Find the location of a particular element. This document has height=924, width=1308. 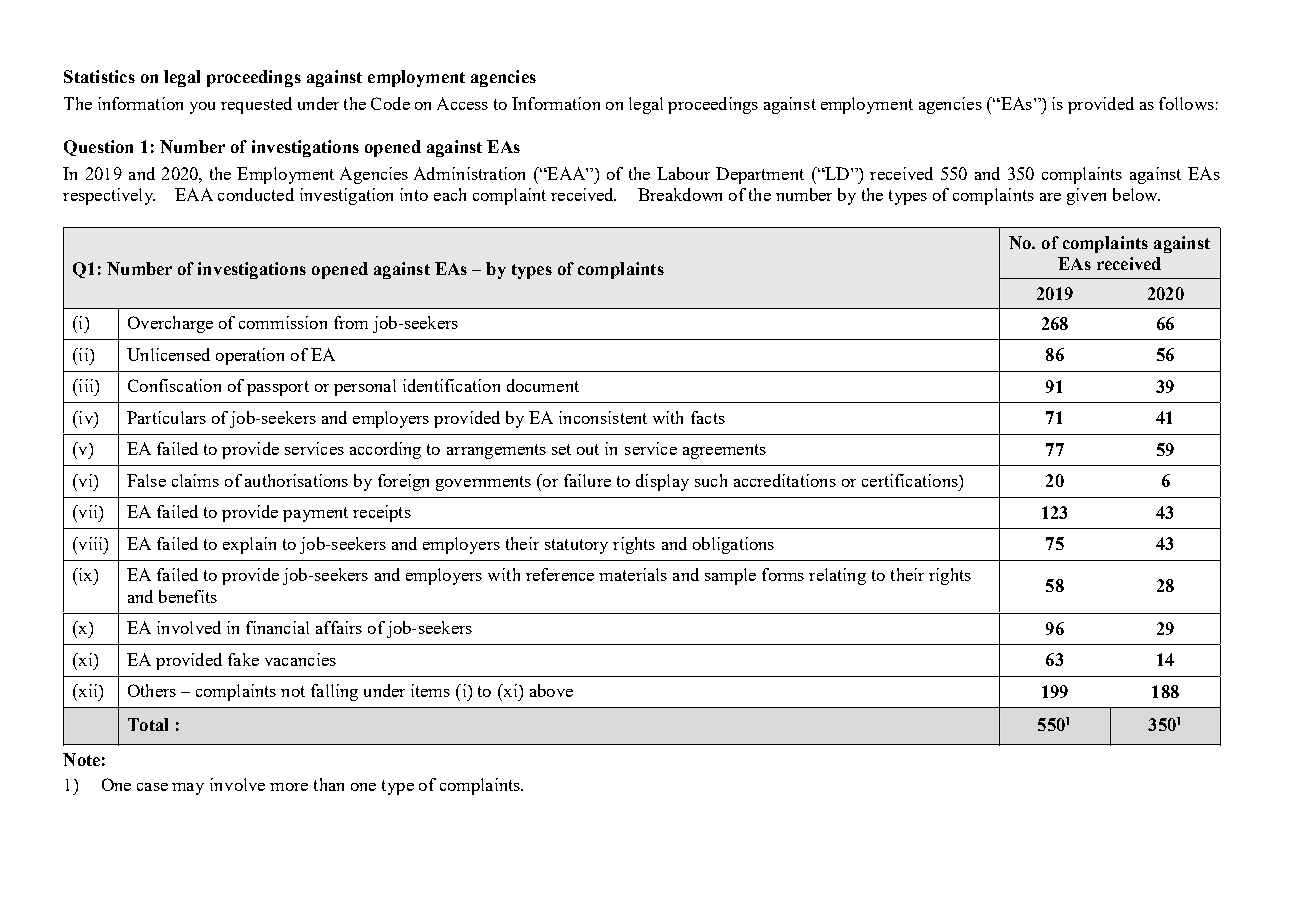

relating is located at coordinates (837, 576).
